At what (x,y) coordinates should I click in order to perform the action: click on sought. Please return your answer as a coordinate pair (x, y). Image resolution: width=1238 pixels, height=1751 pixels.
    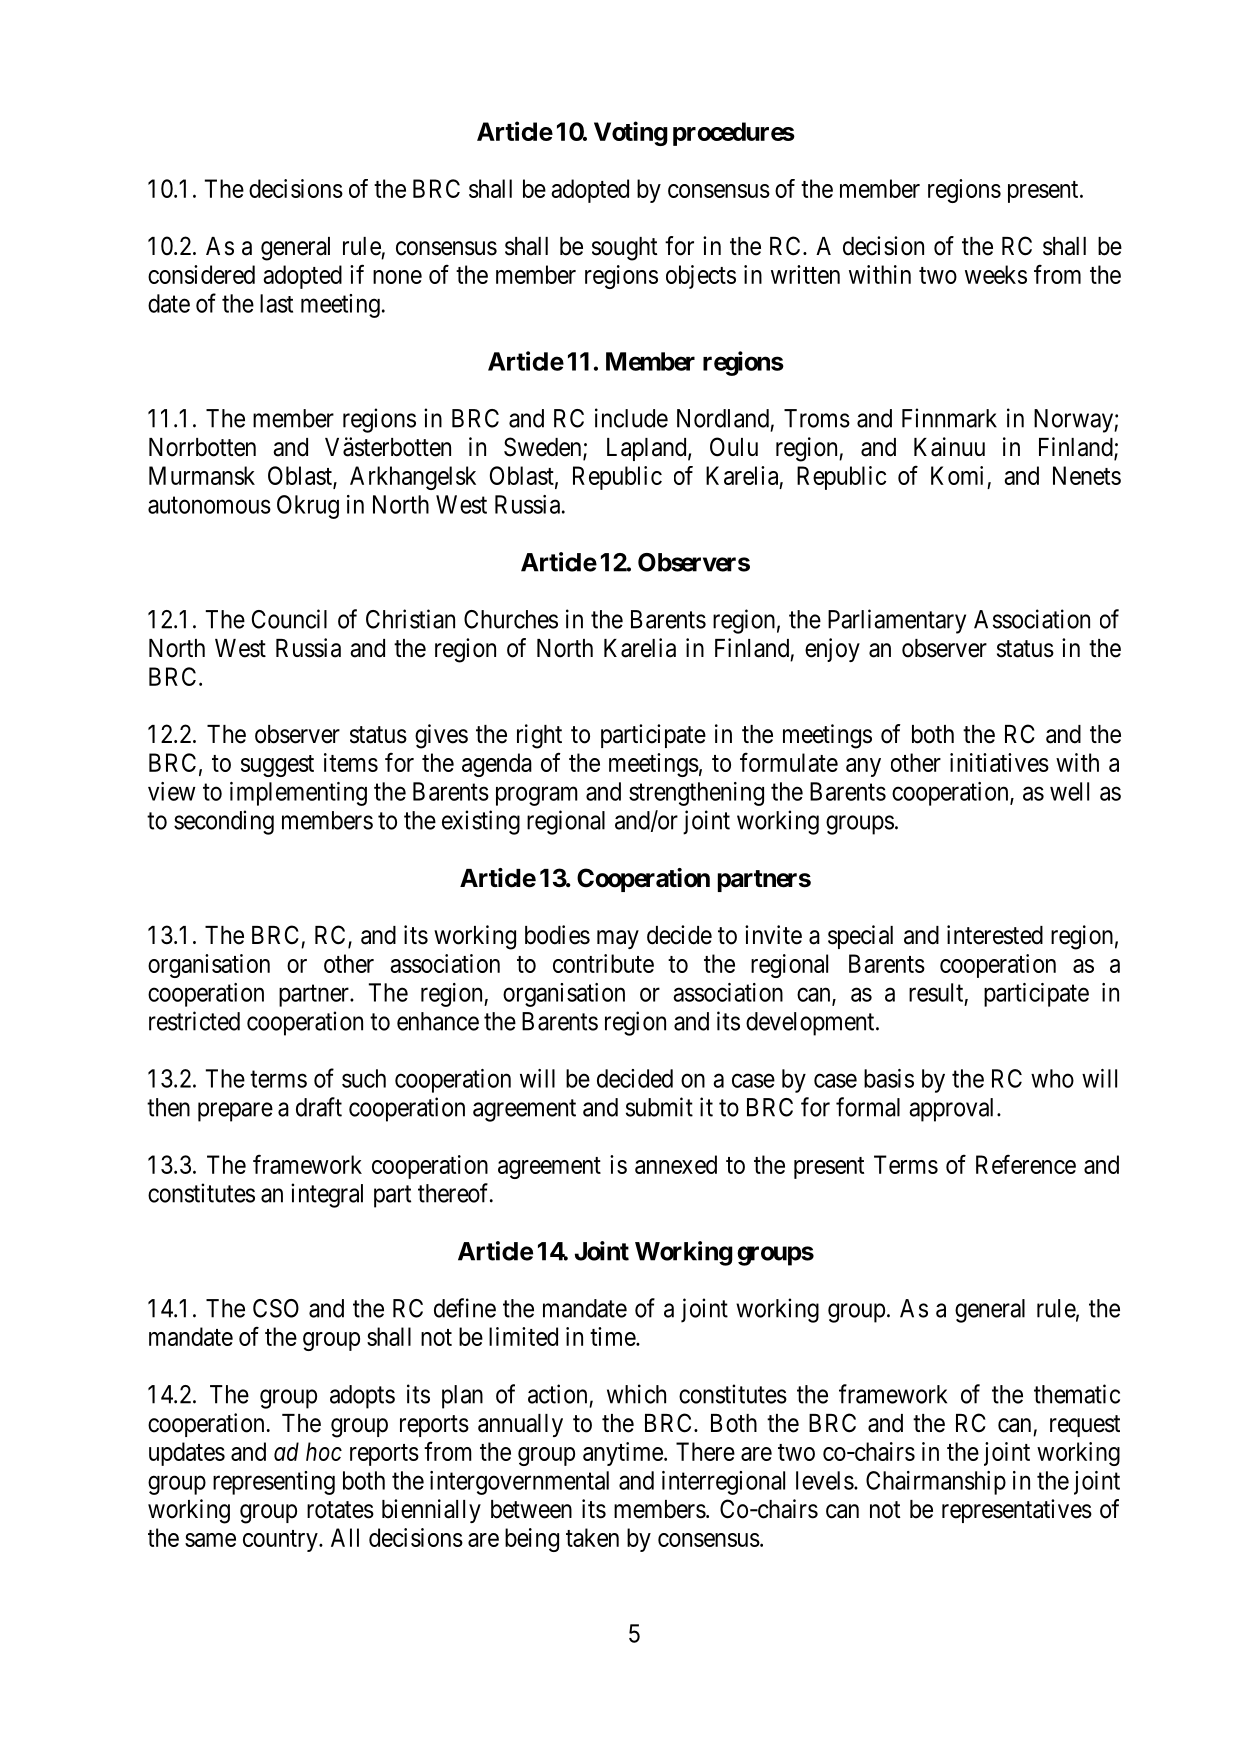
    Looking at the image, I should click on (625, 249).
